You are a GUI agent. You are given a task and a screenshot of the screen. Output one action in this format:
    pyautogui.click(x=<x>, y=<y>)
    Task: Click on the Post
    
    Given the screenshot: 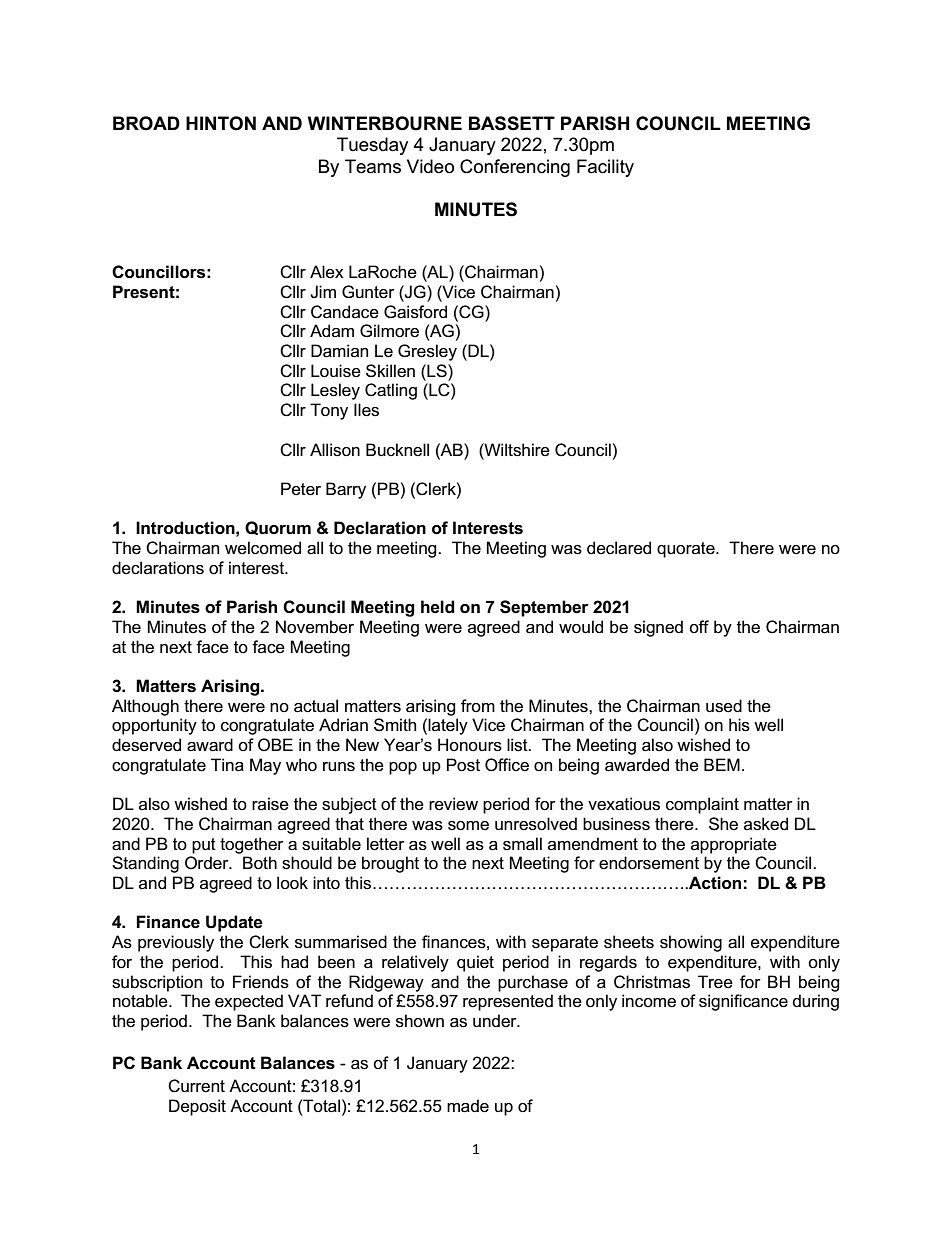 What is the action you would take?
    pyautogui.click(x=463, y=765)
